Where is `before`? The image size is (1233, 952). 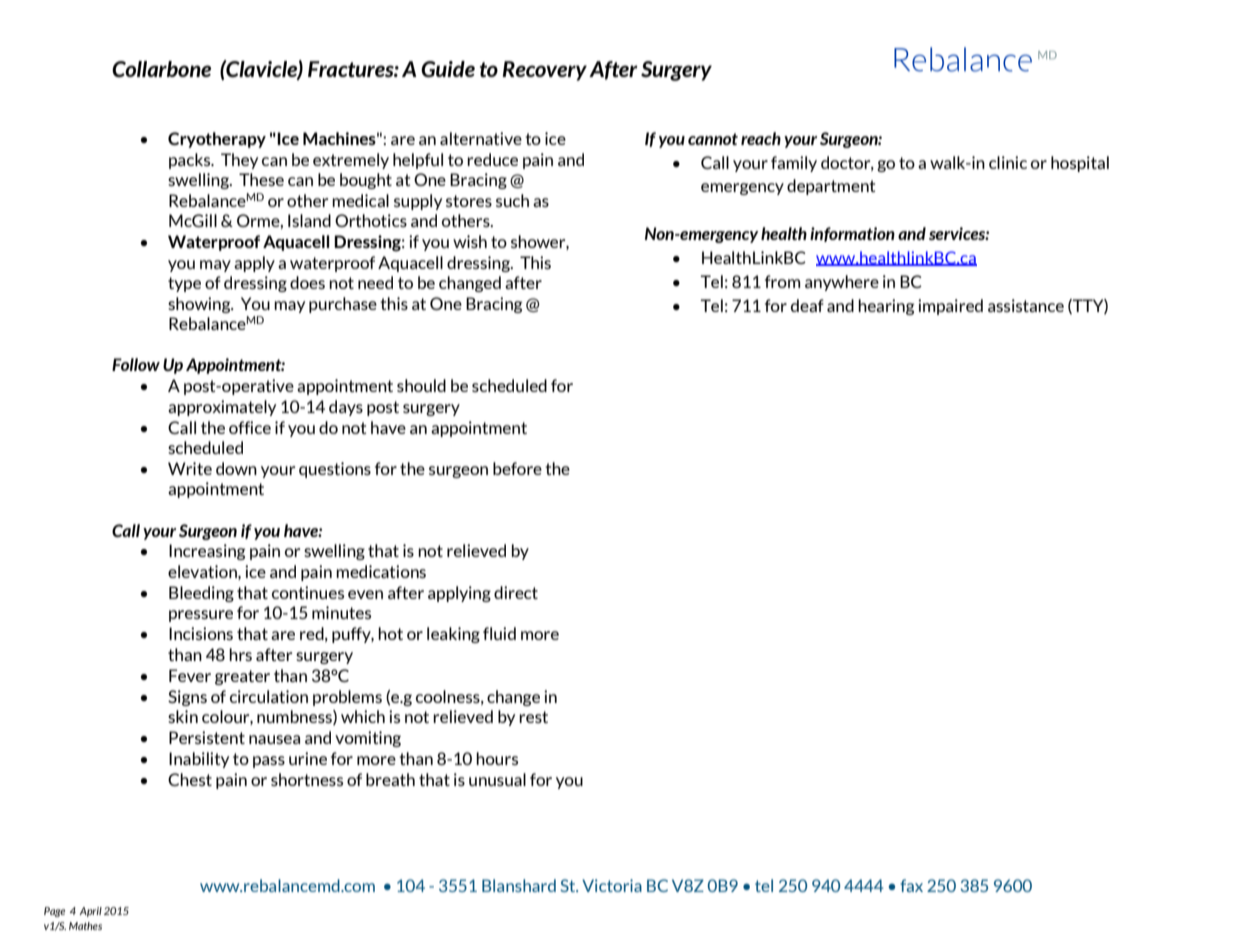
before is located at coordinates (517, 468).
